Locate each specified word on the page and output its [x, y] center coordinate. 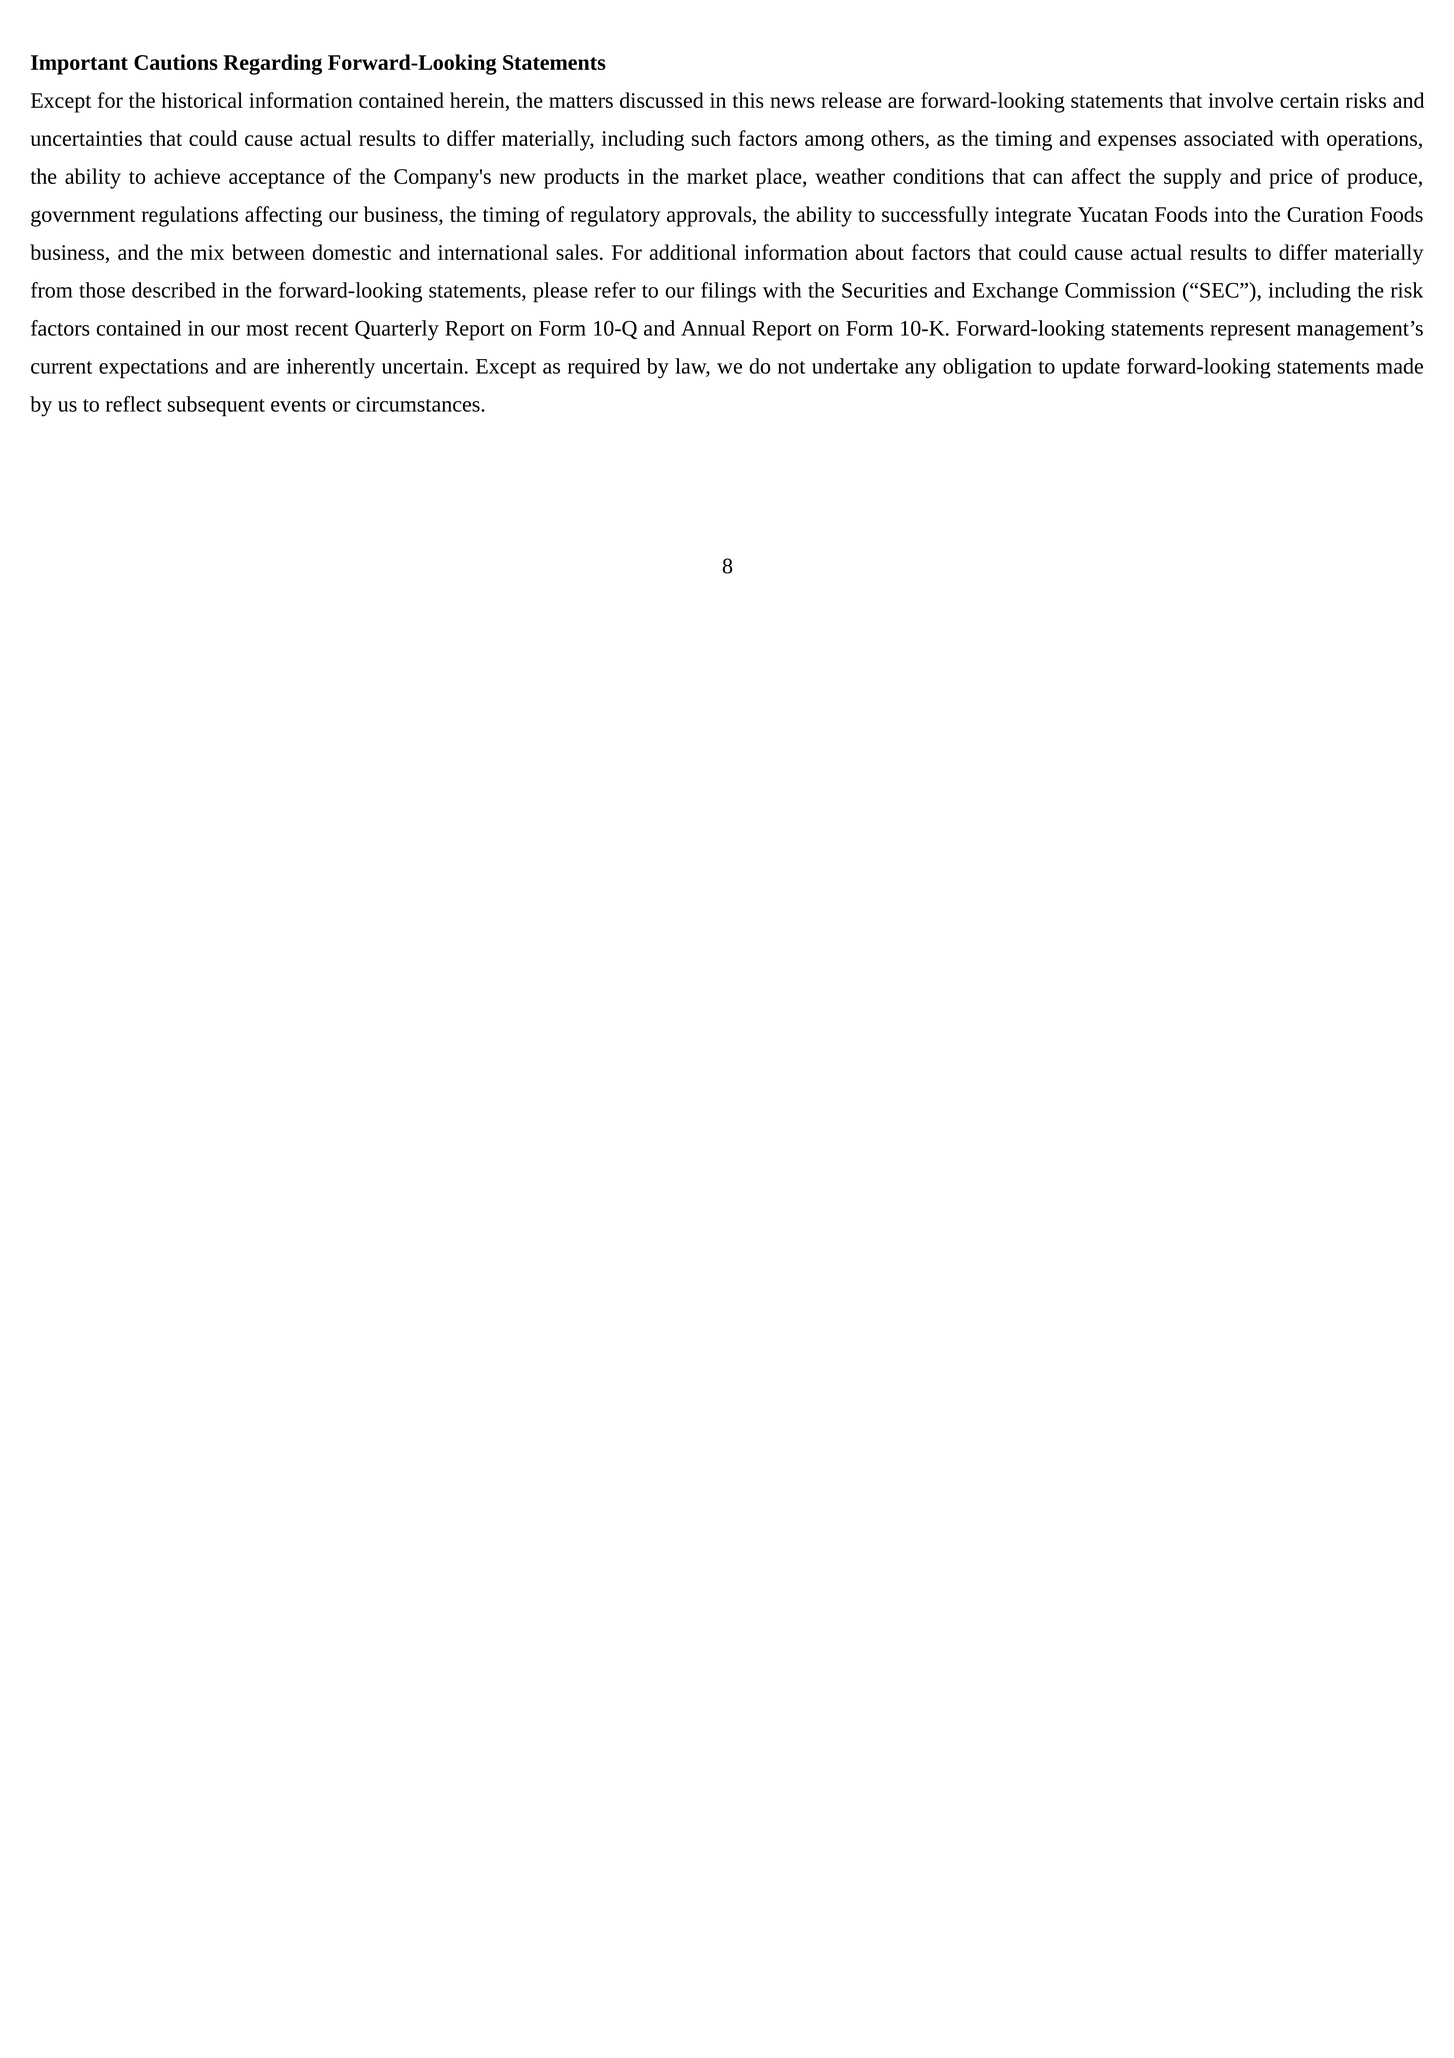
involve [1240, 100]
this [748, 100]
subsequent [216, 406]
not [791, 367]
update [1091, 368]
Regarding [272, 64]
